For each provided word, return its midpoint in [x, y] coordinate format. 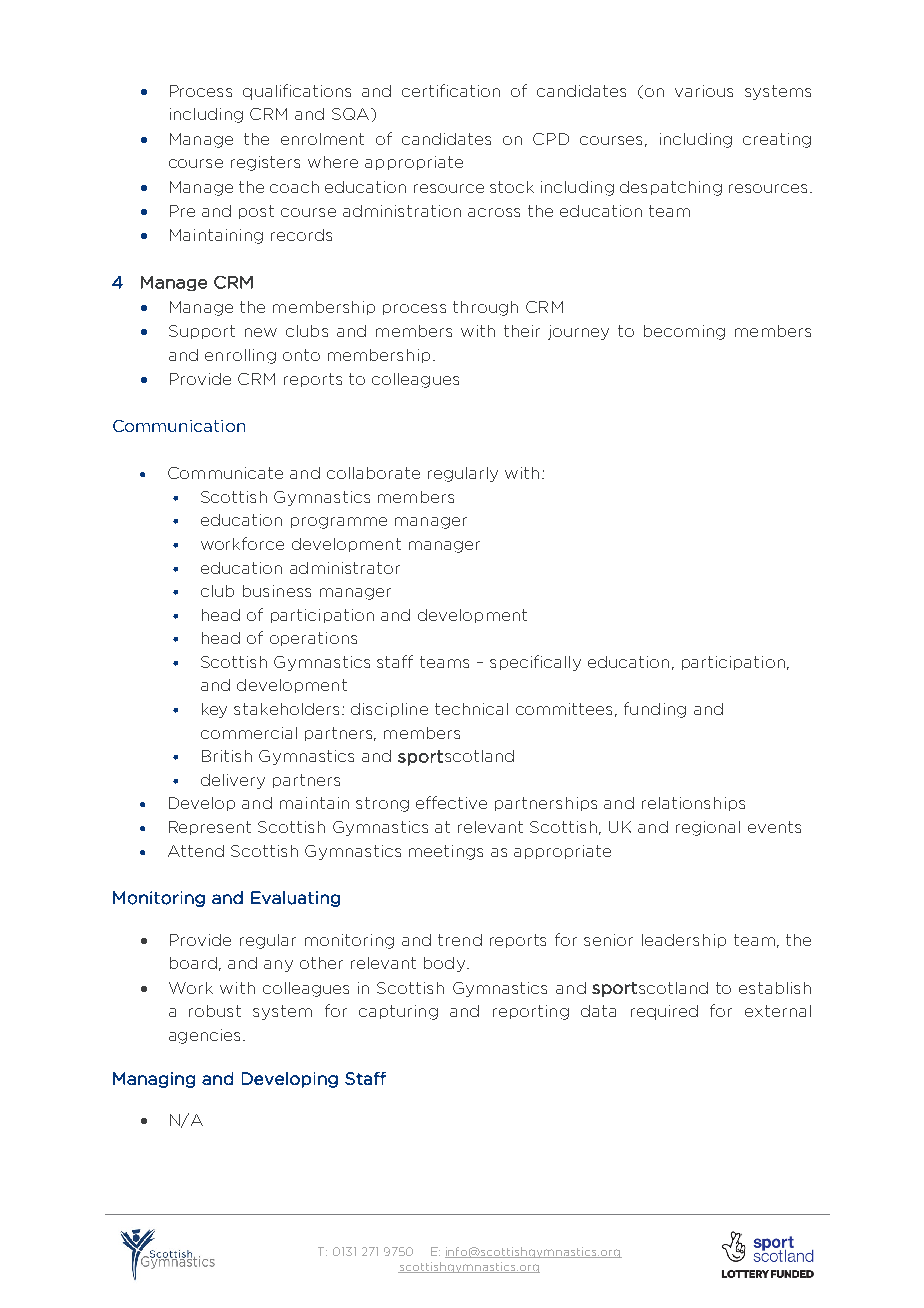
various [704, 91]
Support [202, 332]
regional [708, 828]
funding [655, 710]
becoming [684, 332]
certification [451, 90]
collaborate [373, 473]
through [485, 308]
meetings [446, 852]
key [214, 710]
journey [578, 332]
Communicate [225, 473]
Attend [196, 851]
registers [265, 163]
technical [471, 709]
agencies [204, 1036]
